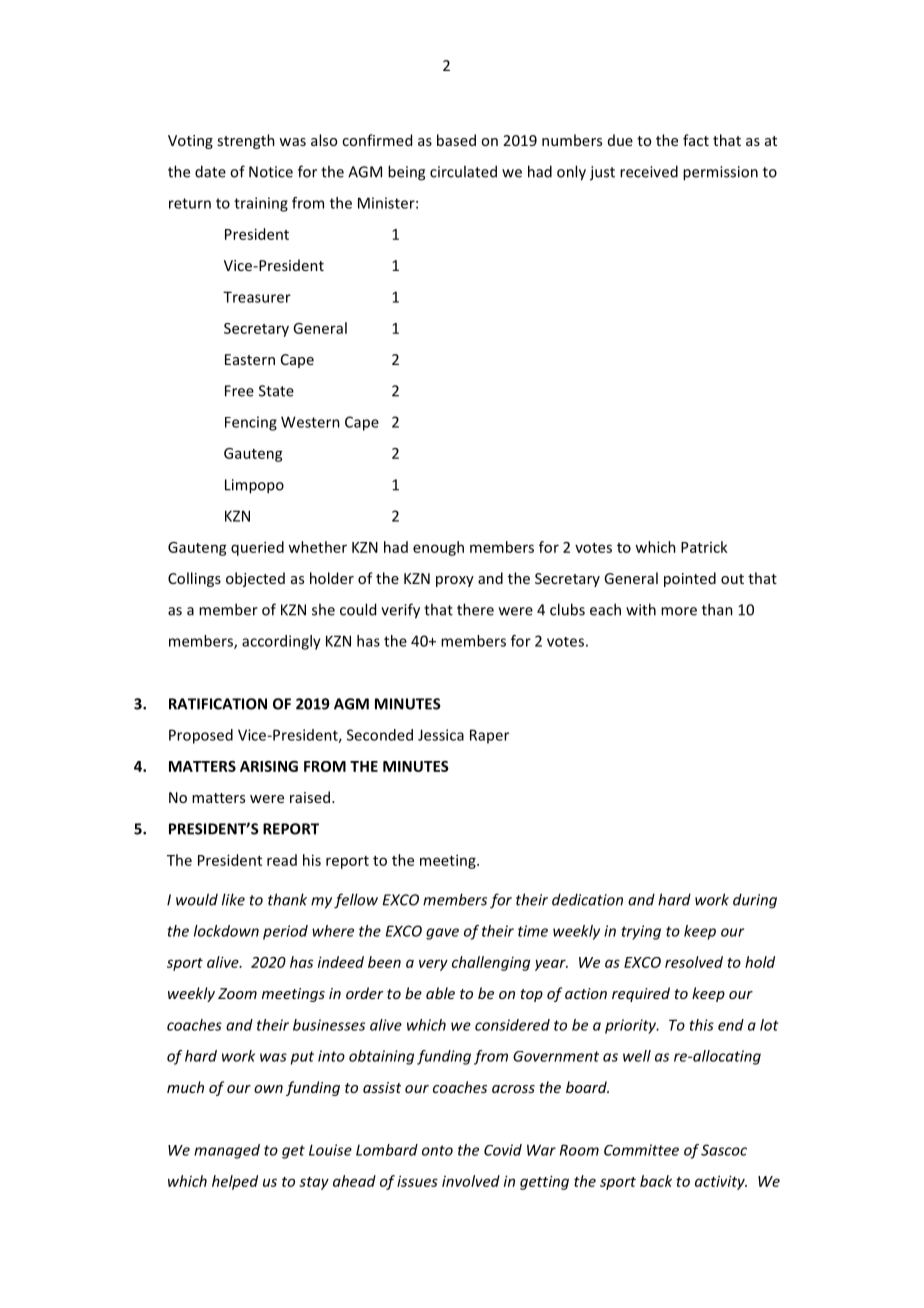 The width and height of the document is (924, 1308). Describe the element at coordinates (720, 173) in the document. I see `permission` at that location.
